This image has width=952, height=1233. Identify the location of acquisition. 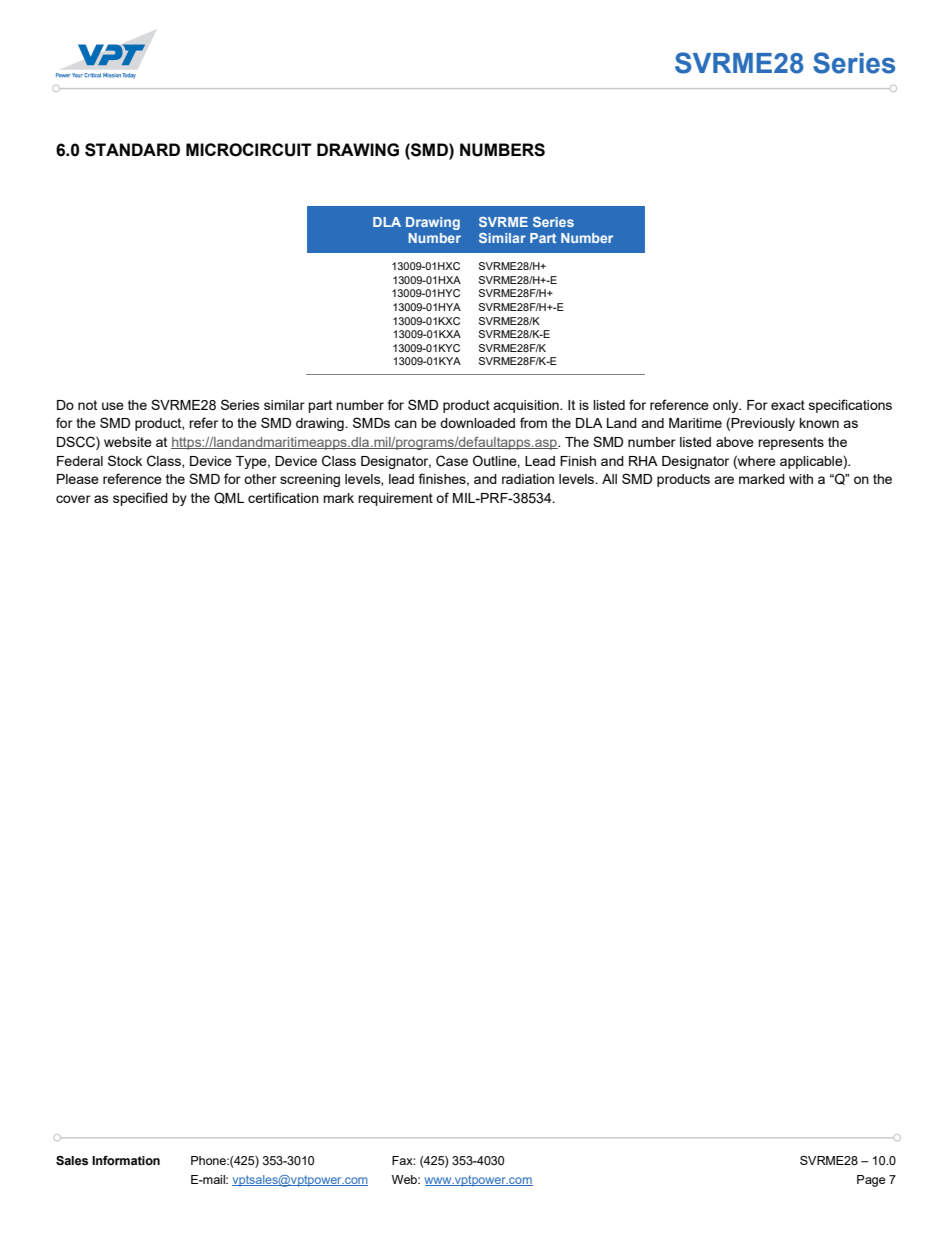
(527, 406).
